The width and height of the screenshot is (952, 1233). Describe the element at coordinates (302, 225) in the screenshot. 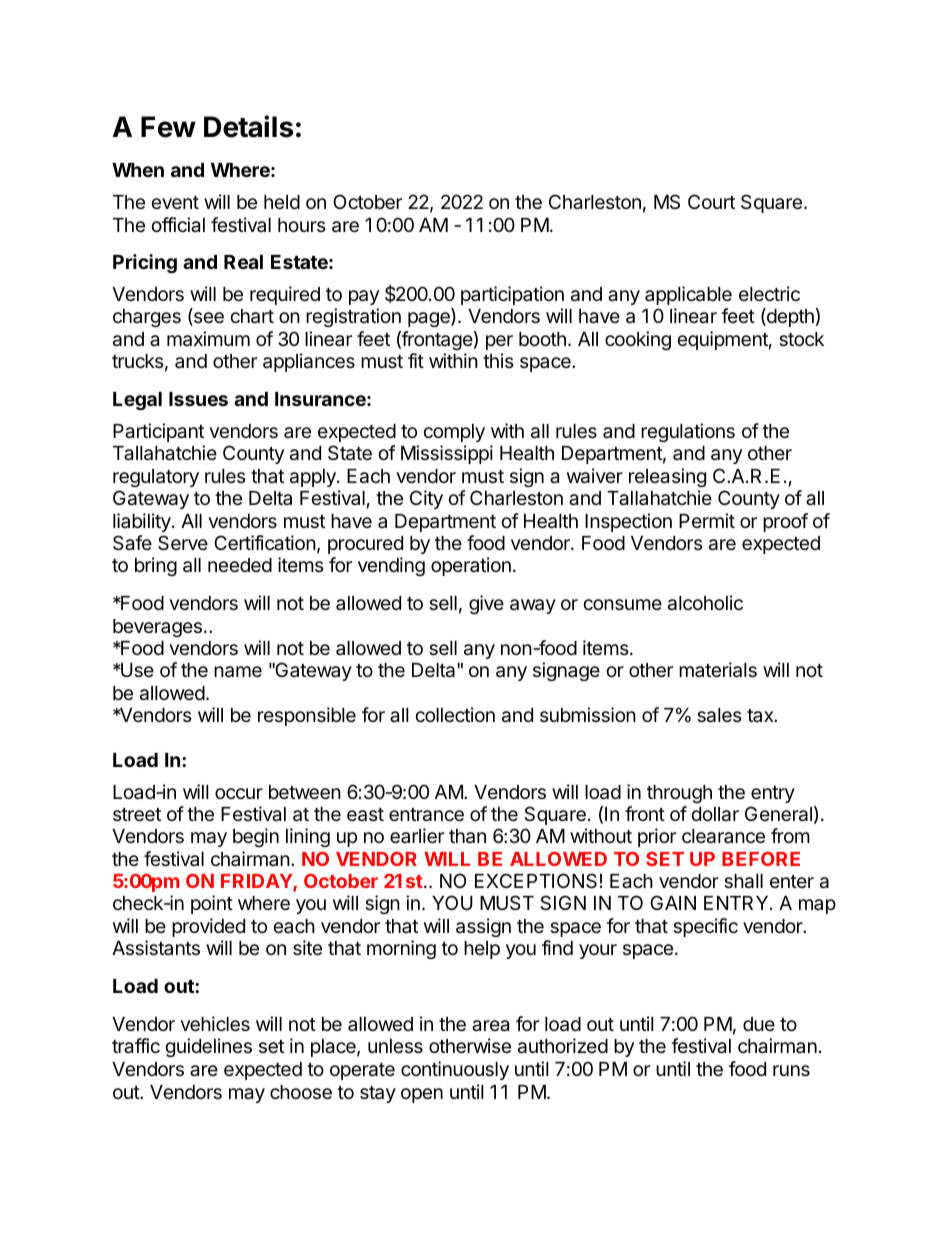

I see `hours` at that location.
